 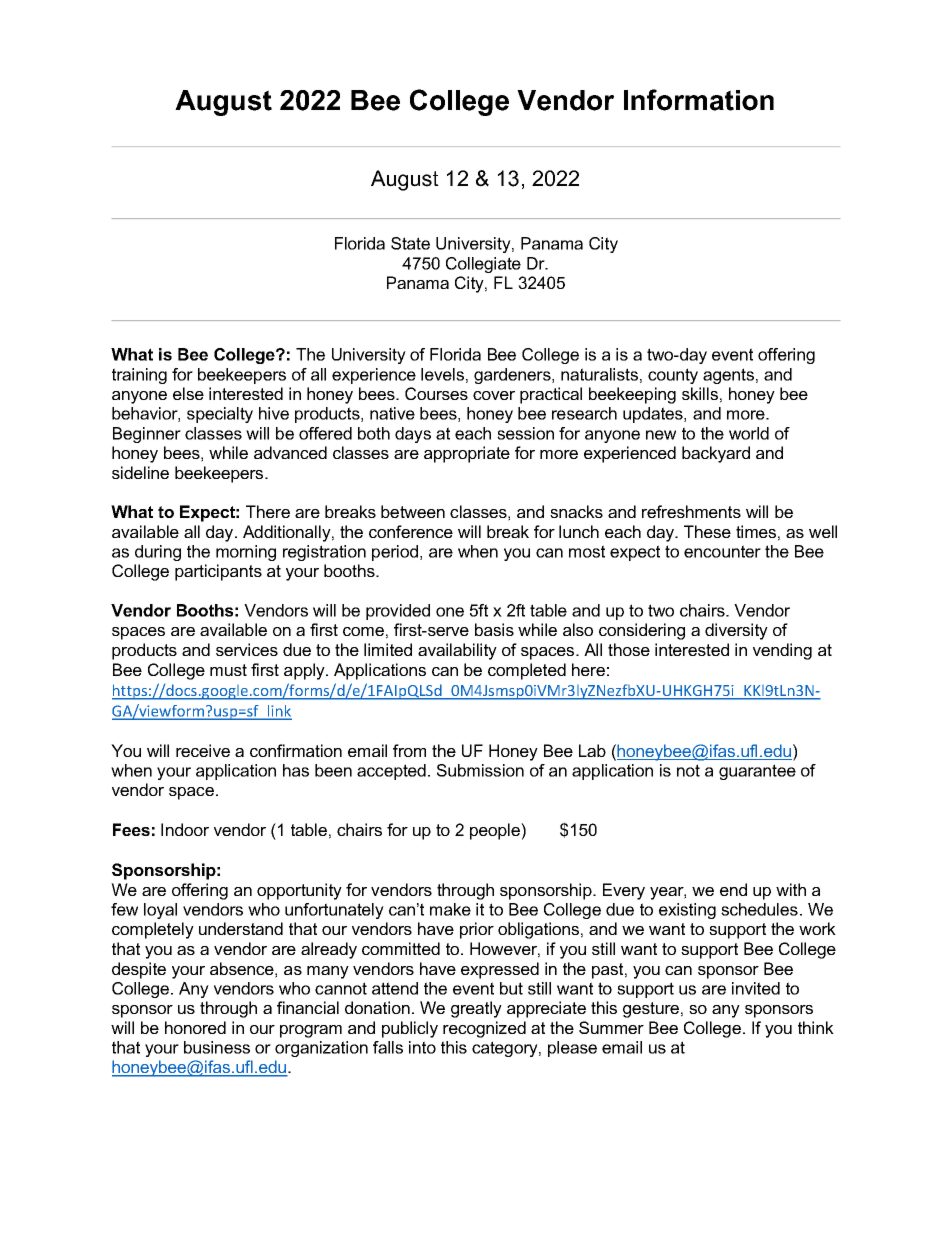 I want to click on encounter, so click(x=722, y=551).
